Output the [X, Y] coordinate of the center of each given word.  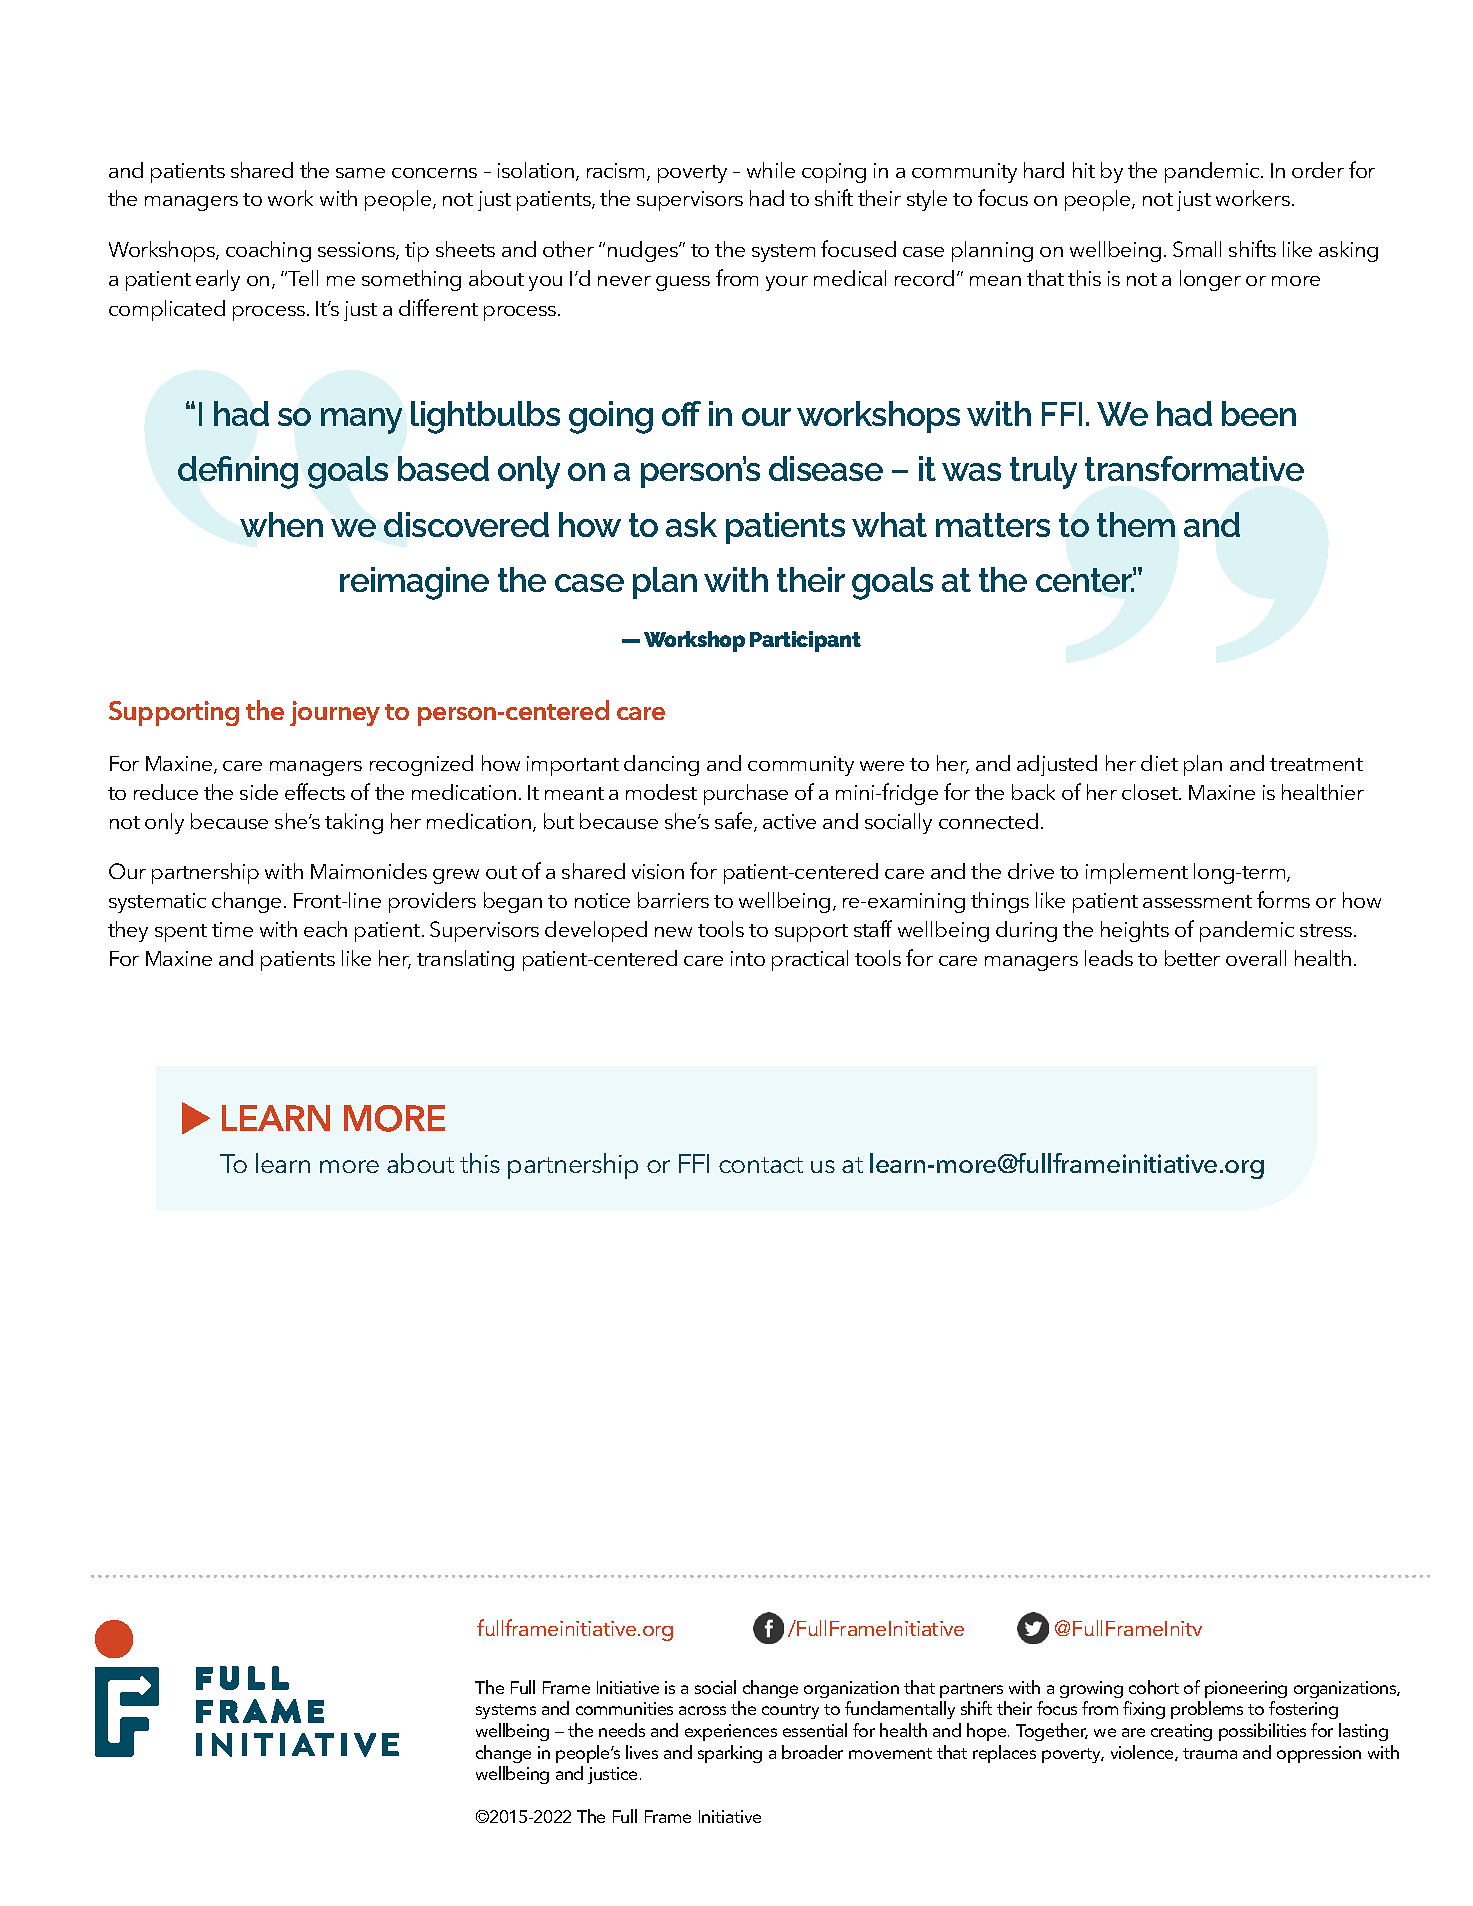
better [1192, 958]
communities [624, 1708]
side [259, 792]
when [281, 524]
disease [826, 468]
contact [761, 1165]
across [702, 1710]
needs [622, 1730]
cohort [1154, 1687]
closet [1151, 792]
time [232, 929]
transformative [1194, 468]
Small [1197, 249]
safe [735, 822]
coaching [268, 251]
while [771, 170]
